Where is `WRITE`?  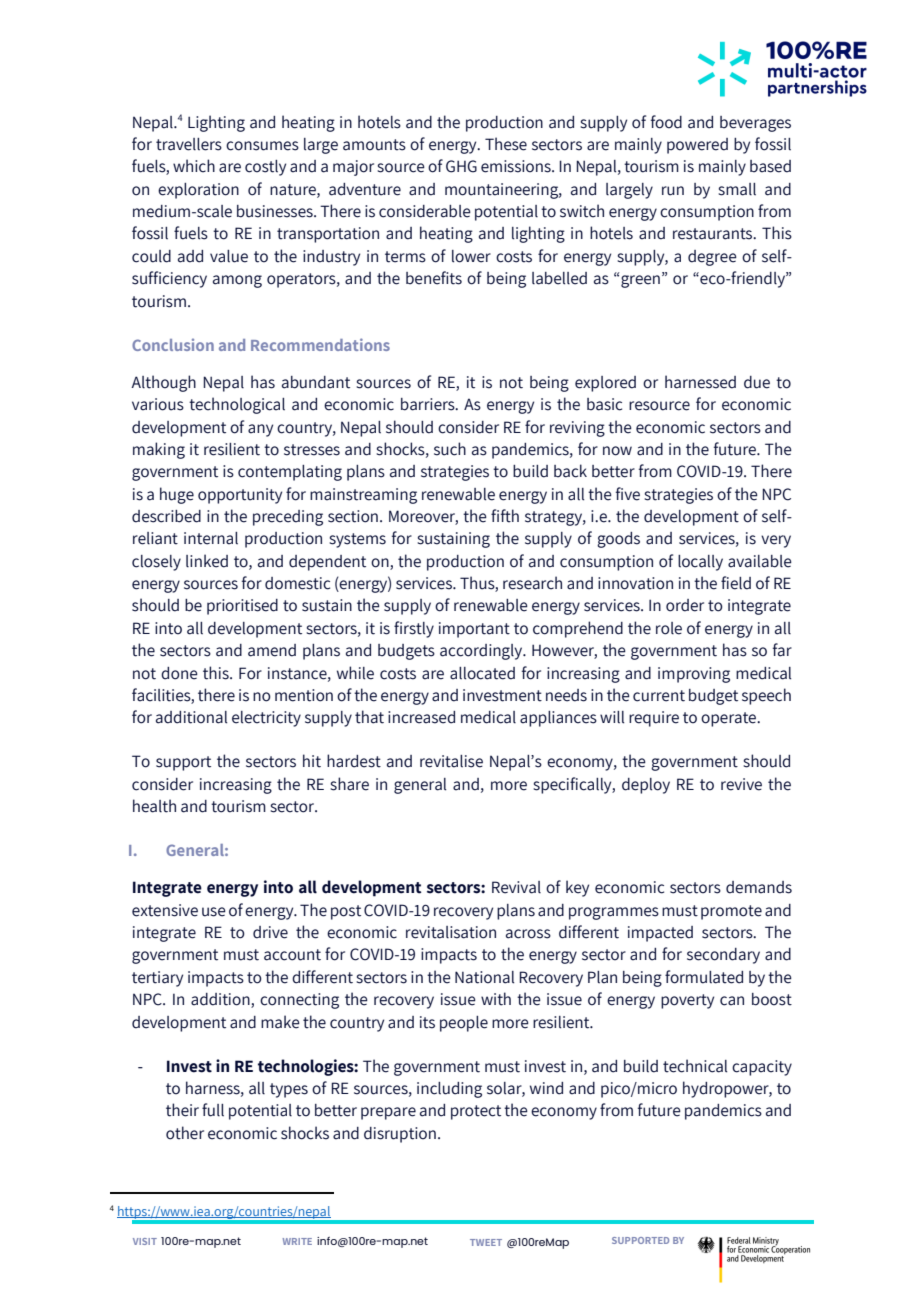 WRITE is located at coordinates (297, 1241).
